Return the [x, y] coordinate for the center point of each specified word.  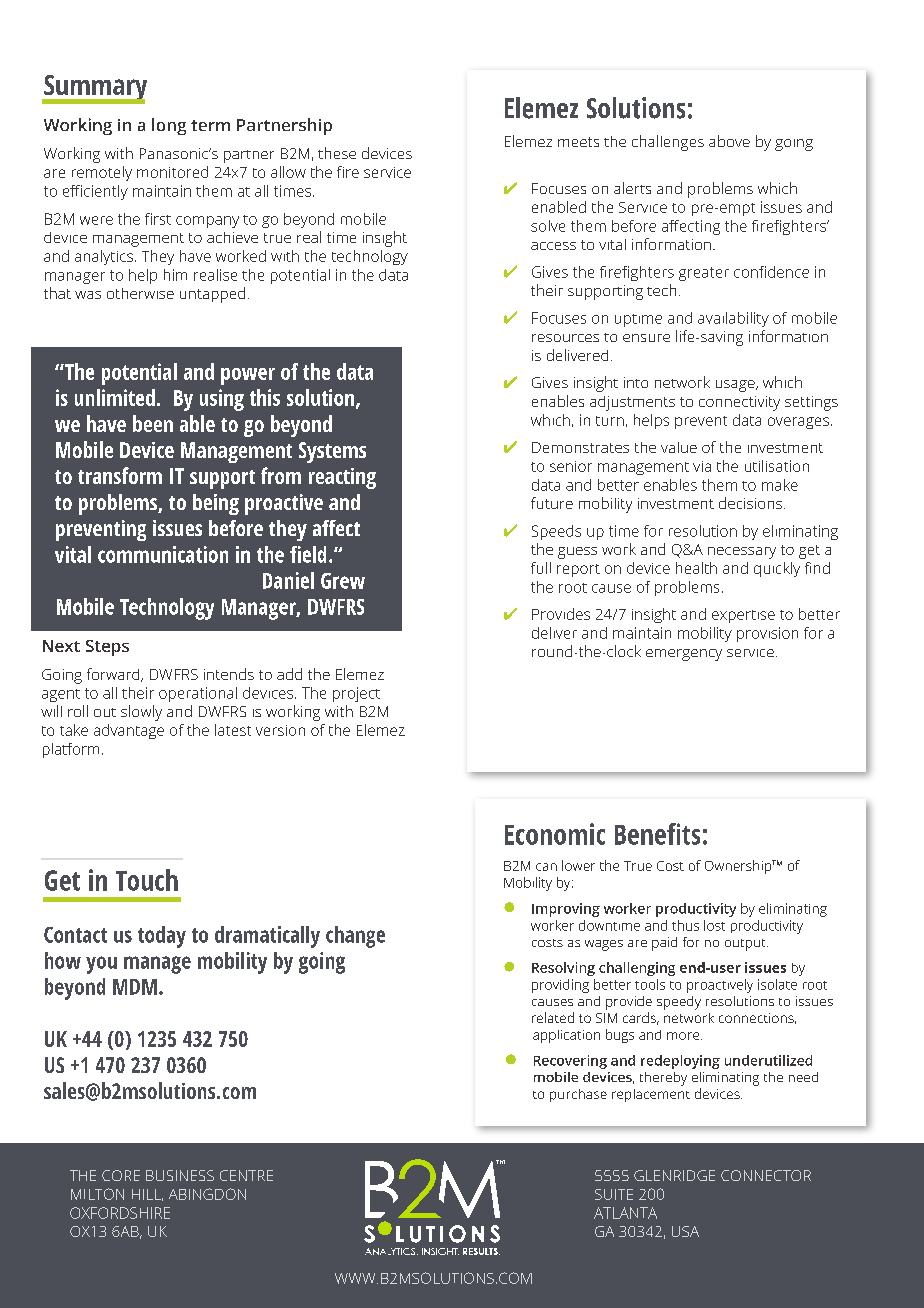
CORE [121, 1175]
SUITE [614, 1194]
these [337, 153]
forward [114, 675]
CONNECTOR [766, 1175]
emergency [684, 655]
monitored [172, 172]
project [356, 694]
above [729, 141]
